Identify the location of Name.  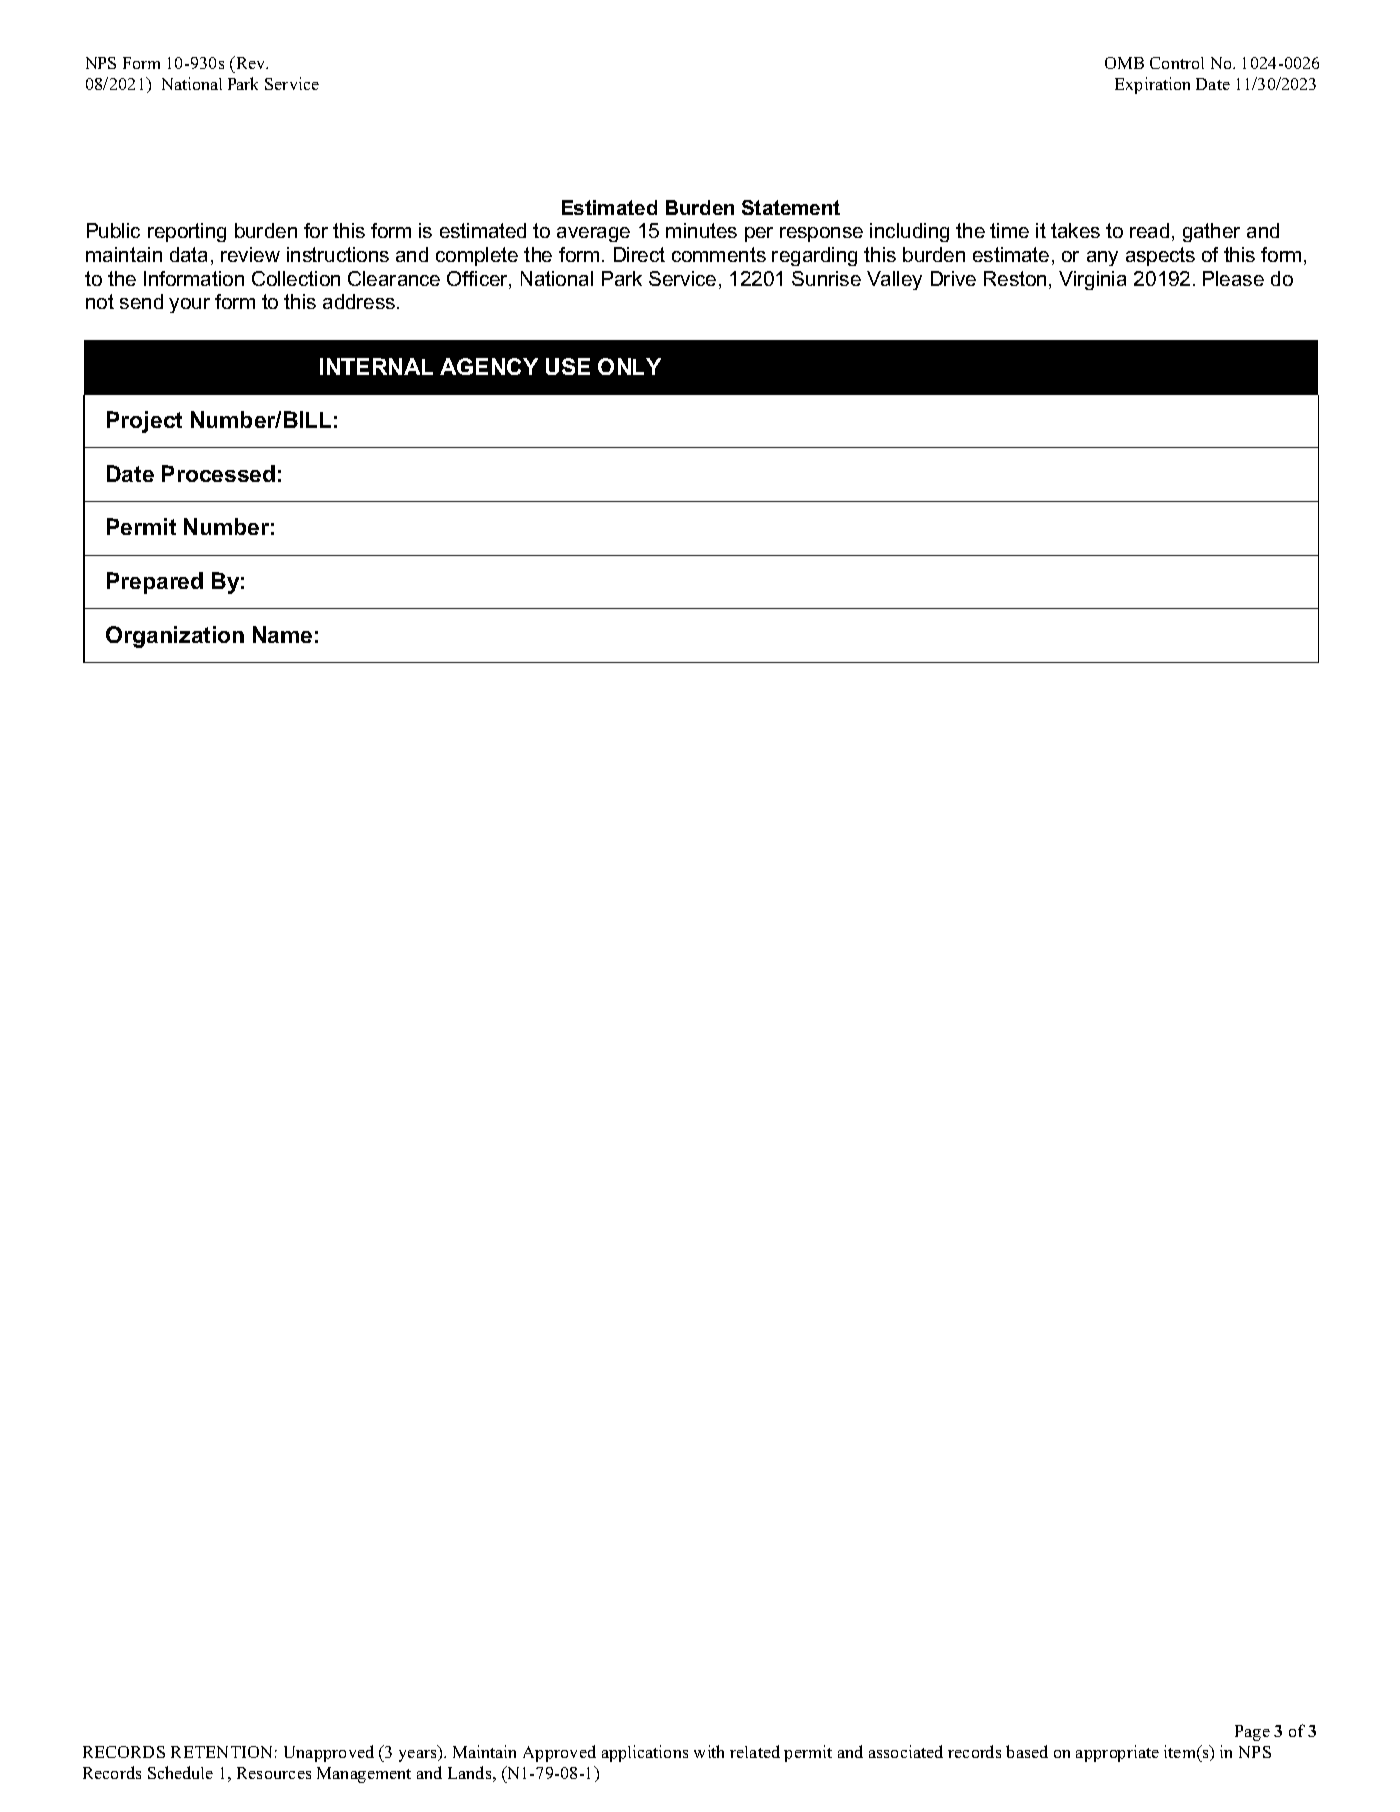
(282, 634).
